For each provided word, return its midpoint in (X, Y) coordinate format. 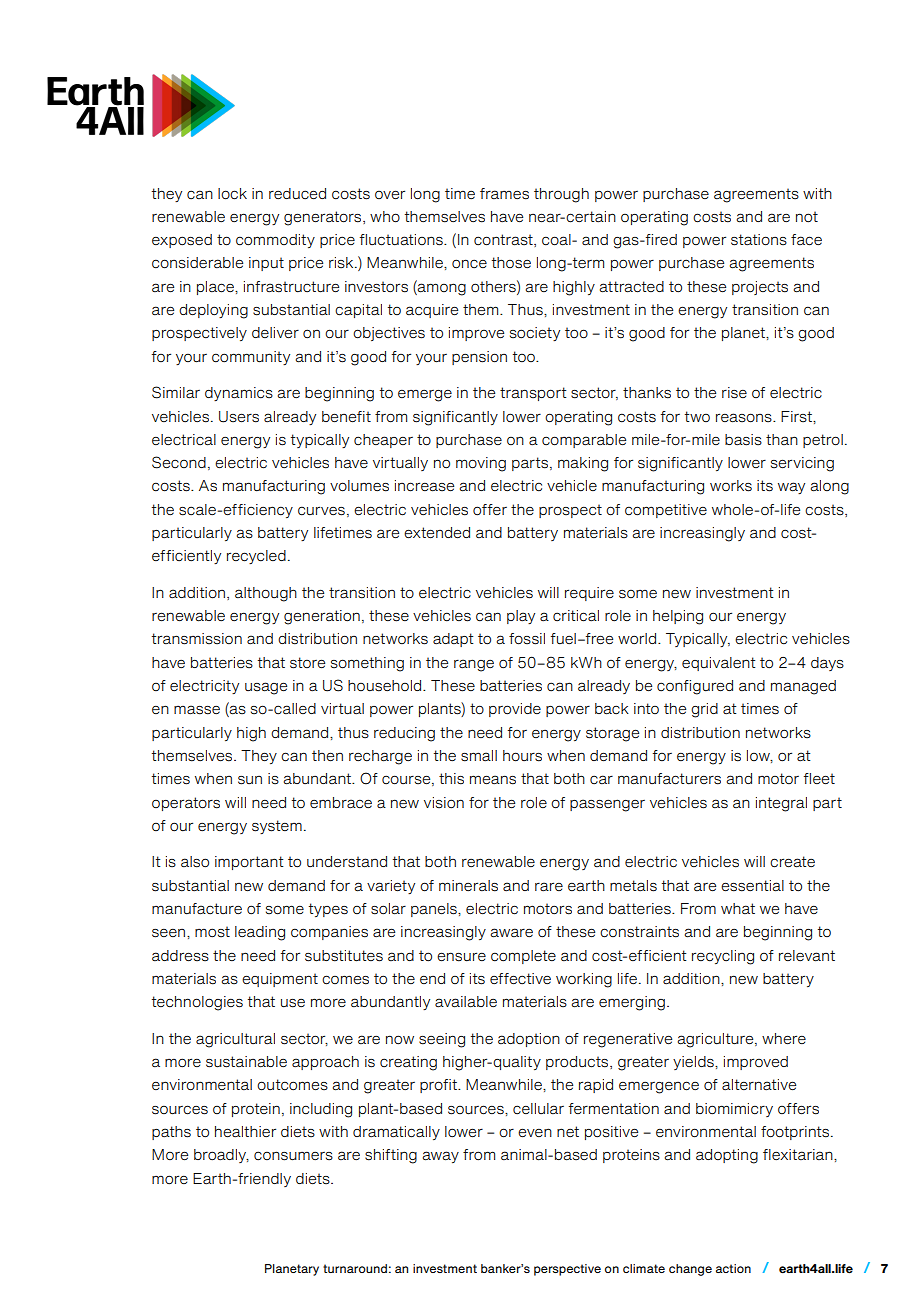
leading (260, 933)
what (738, 908)
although (266, 594)
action (733, 1268)
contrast (504, 240)
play (521, 617)
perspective (567, 1270)
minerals (468, 886)
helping (678, 617)
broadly (221, 1156)
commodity (275, 241)
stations (759, 240)
